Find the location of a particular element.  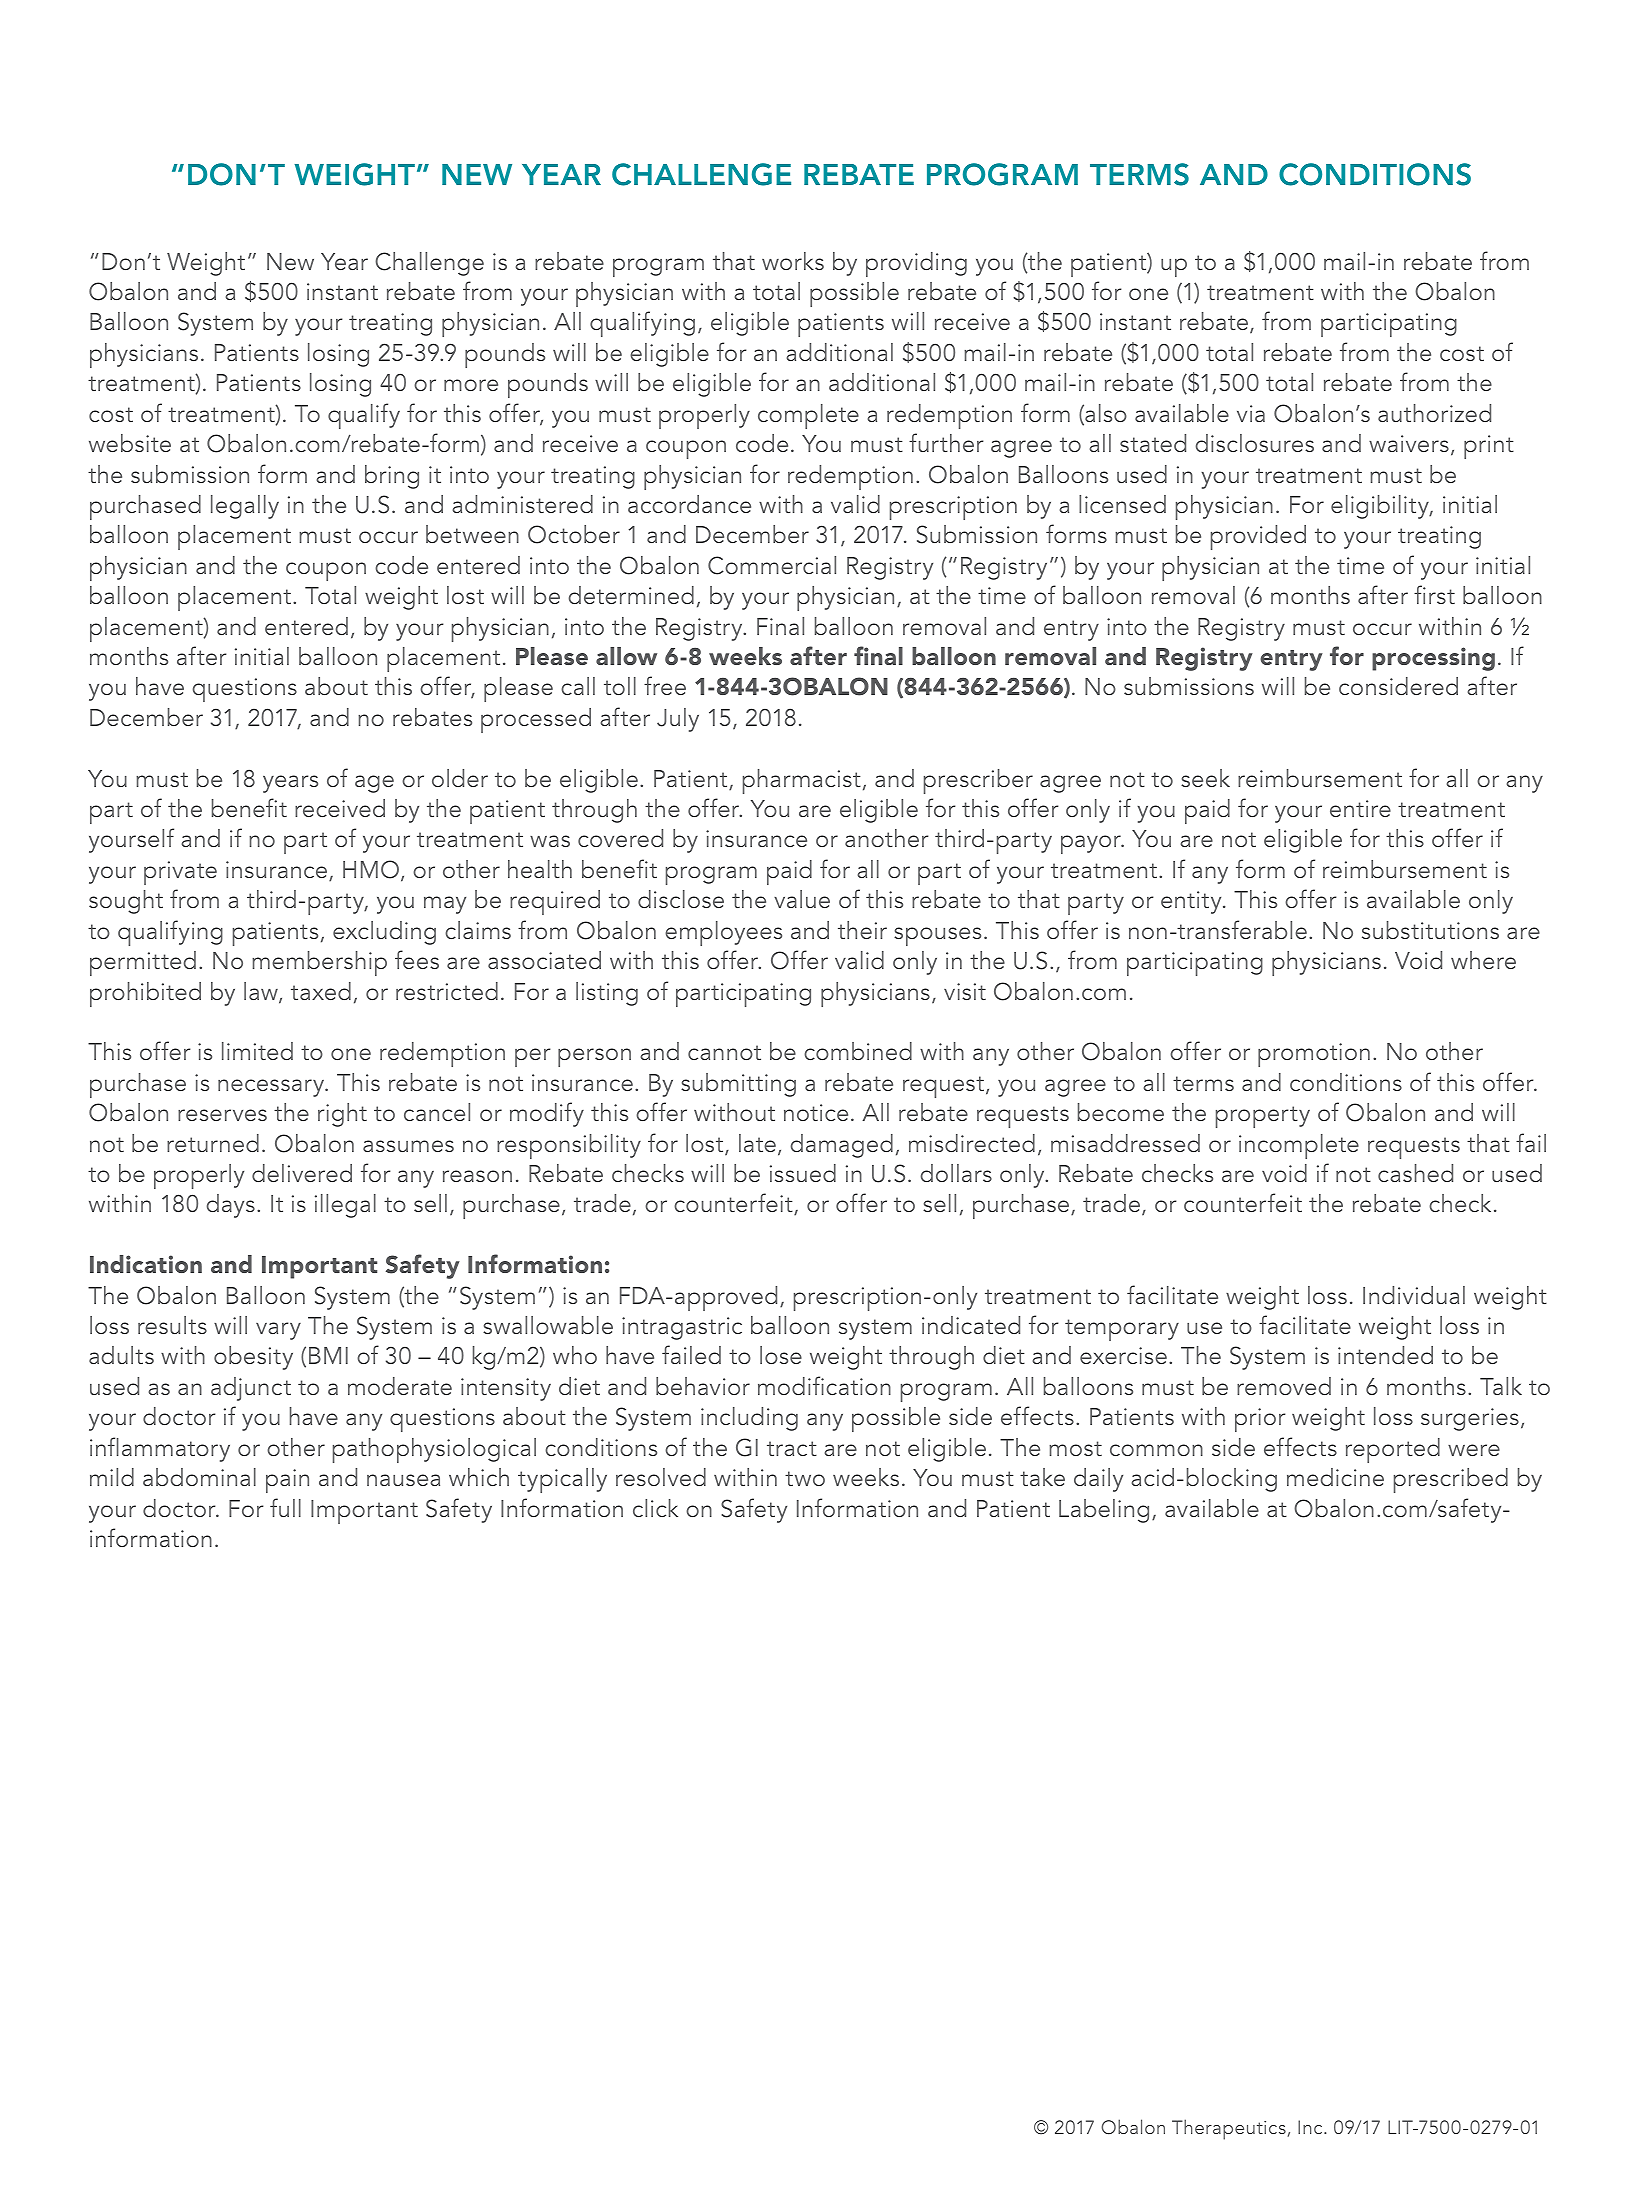

works is located at coordinates (793, 261).
